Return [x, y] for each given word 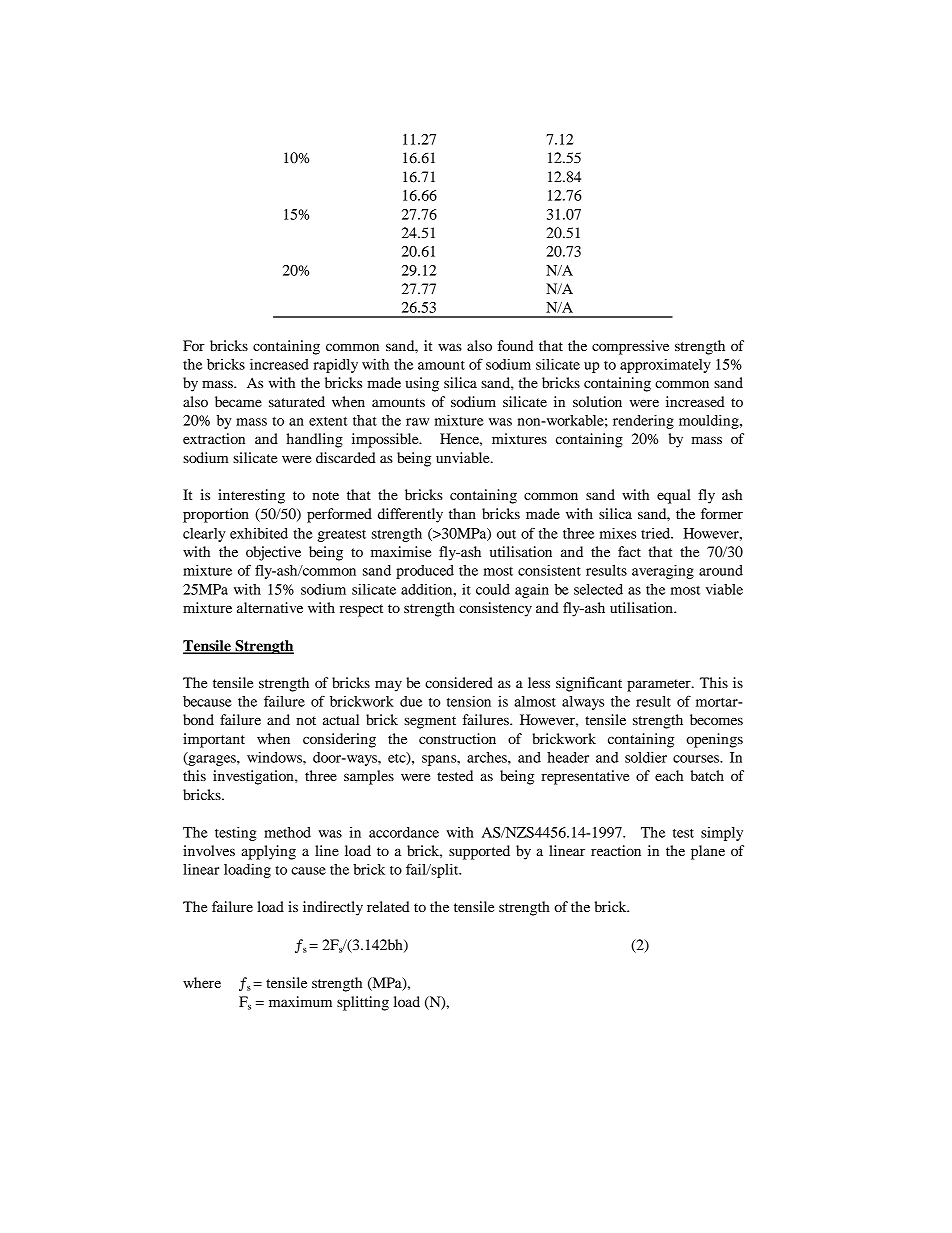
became [238, 401]
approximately [665, 366]
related [388, 906]
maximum [300, 1001]
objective [273, 553]
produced [425, 572]
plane [708, 852]
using [422, 384]
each [669, 775]
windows [275, 757]
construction [457, 738]
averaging [663, 572]
